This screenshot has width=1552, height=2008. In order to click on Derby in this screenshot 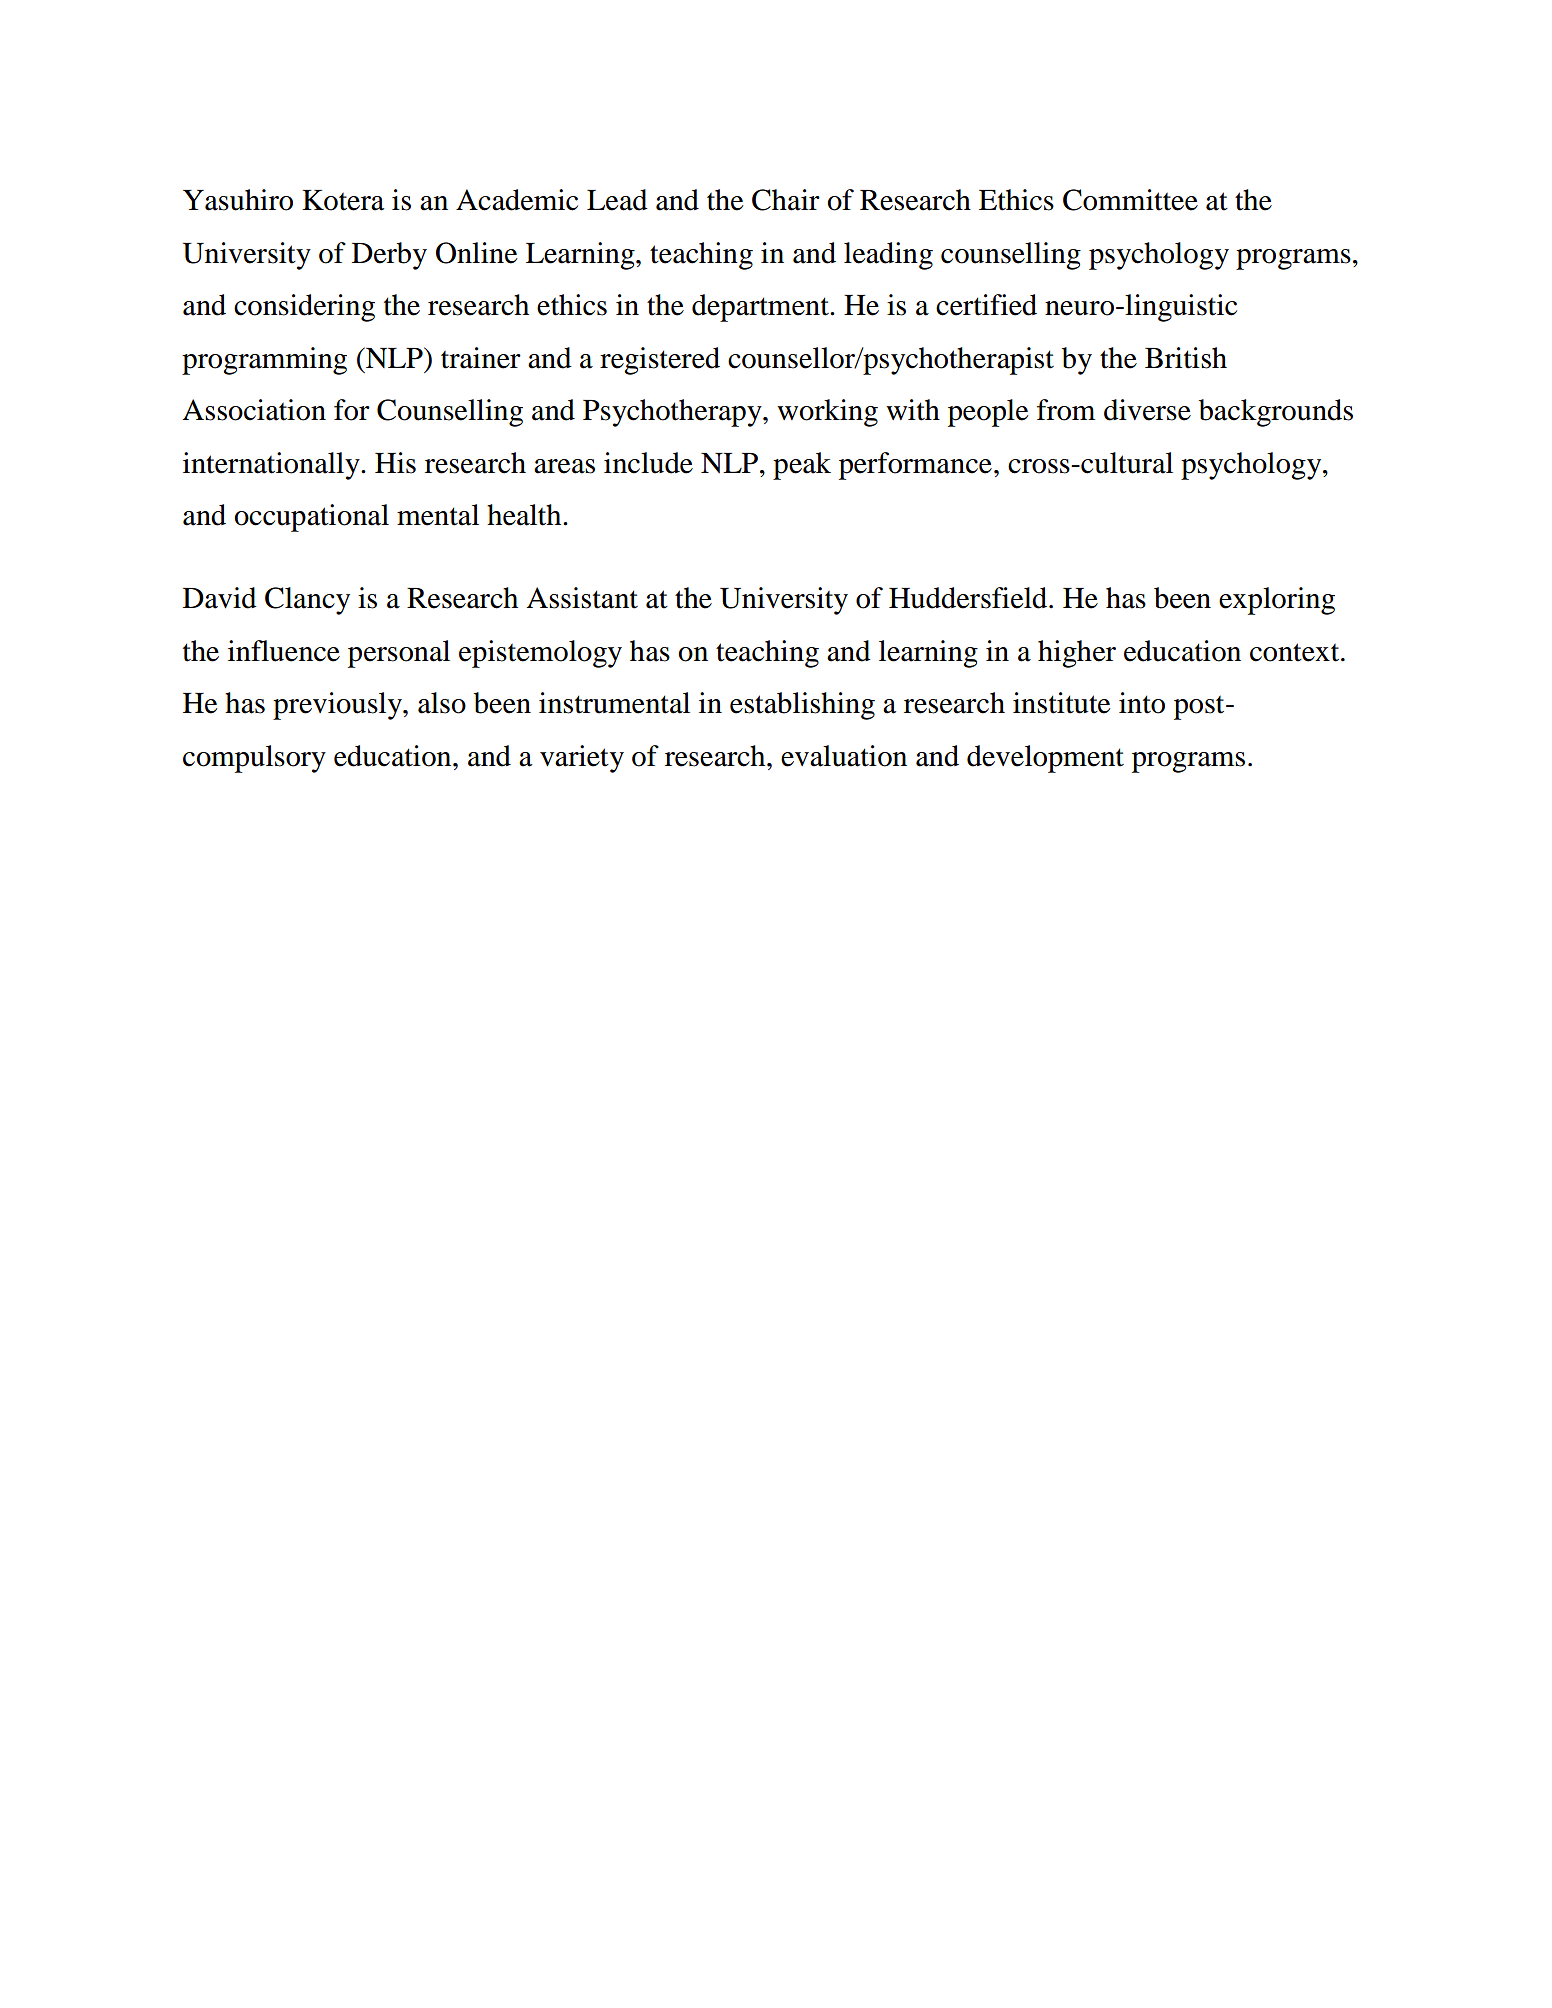, I will do `click(389, 256)`.
